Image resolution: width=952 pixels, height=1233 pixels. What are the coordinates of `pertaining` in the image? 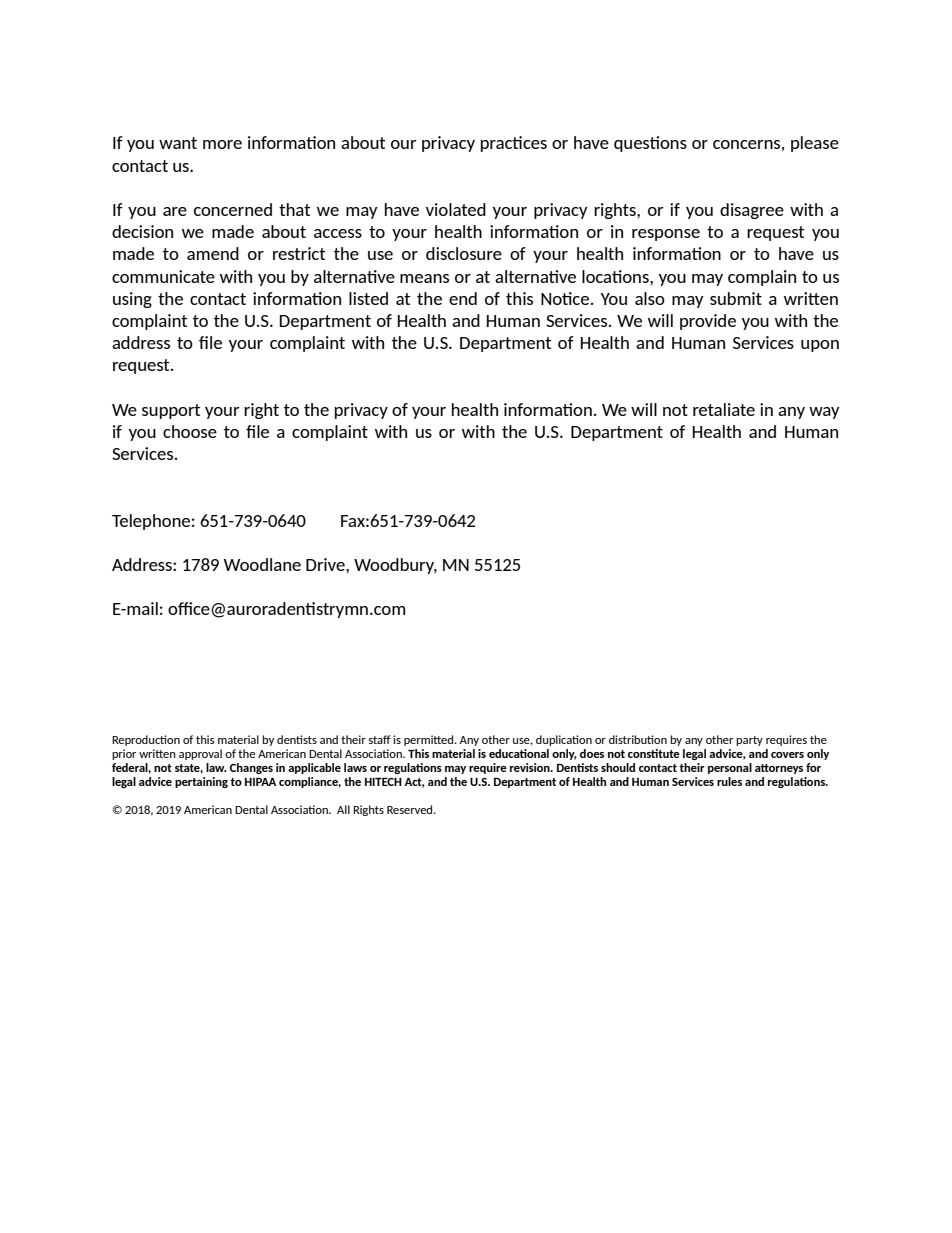 It's located at (201, 782).
